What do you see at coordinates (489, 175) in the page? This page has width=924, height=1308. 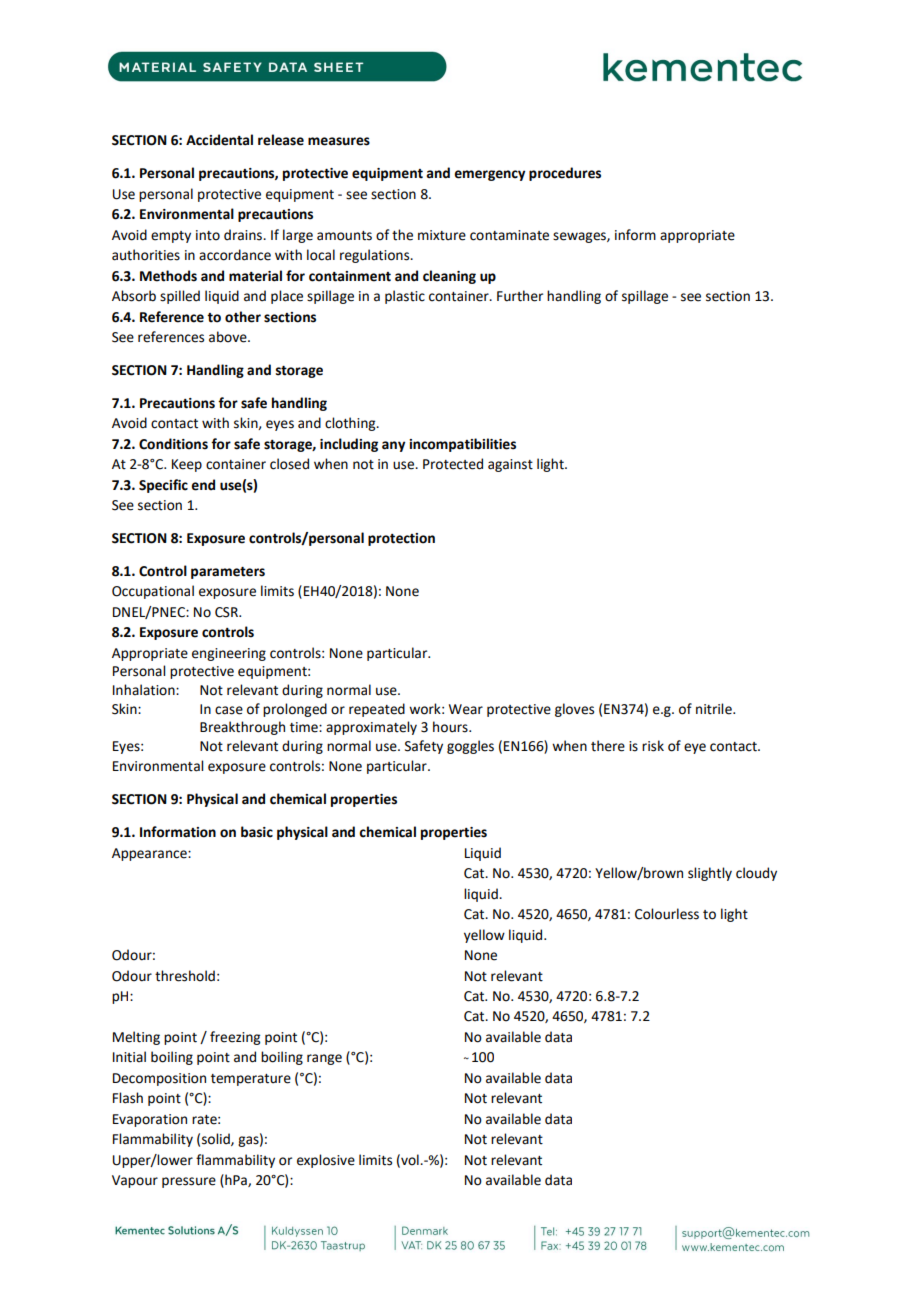 I see `emergency` at bounding box center [489, 175].
